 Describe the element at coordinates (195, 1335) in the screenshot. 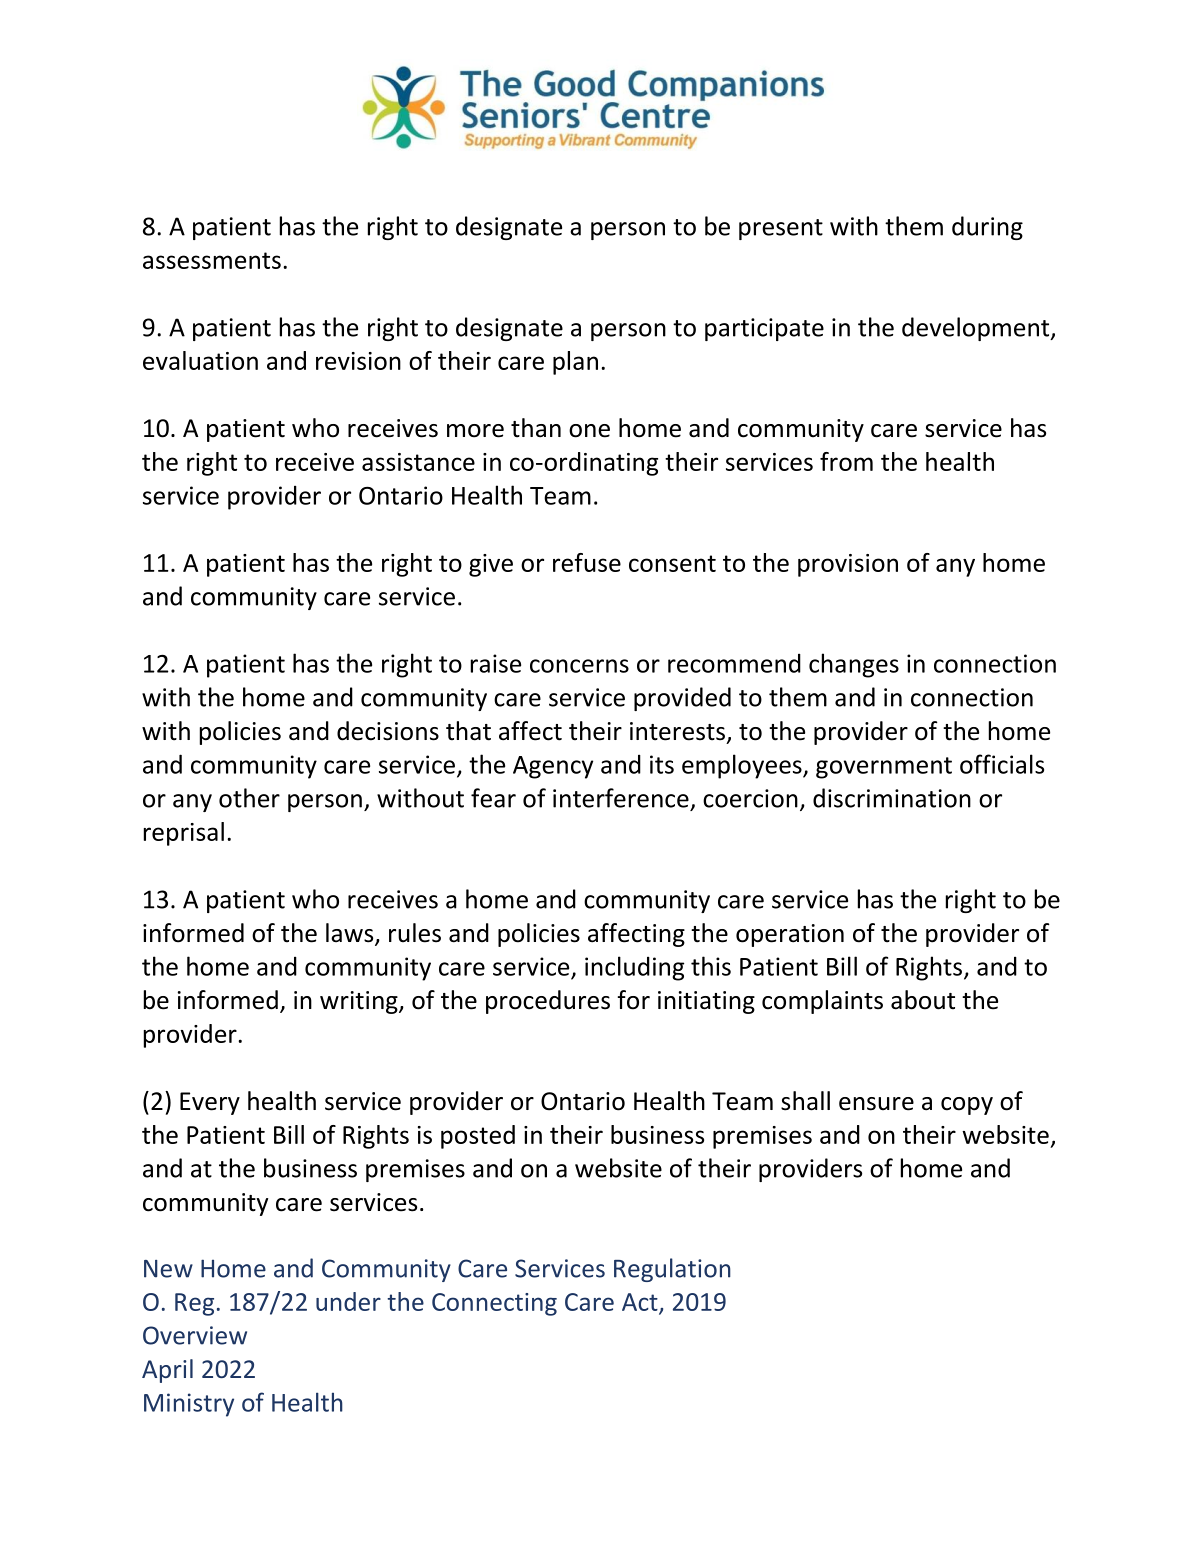

I see `Overview` at that location.
